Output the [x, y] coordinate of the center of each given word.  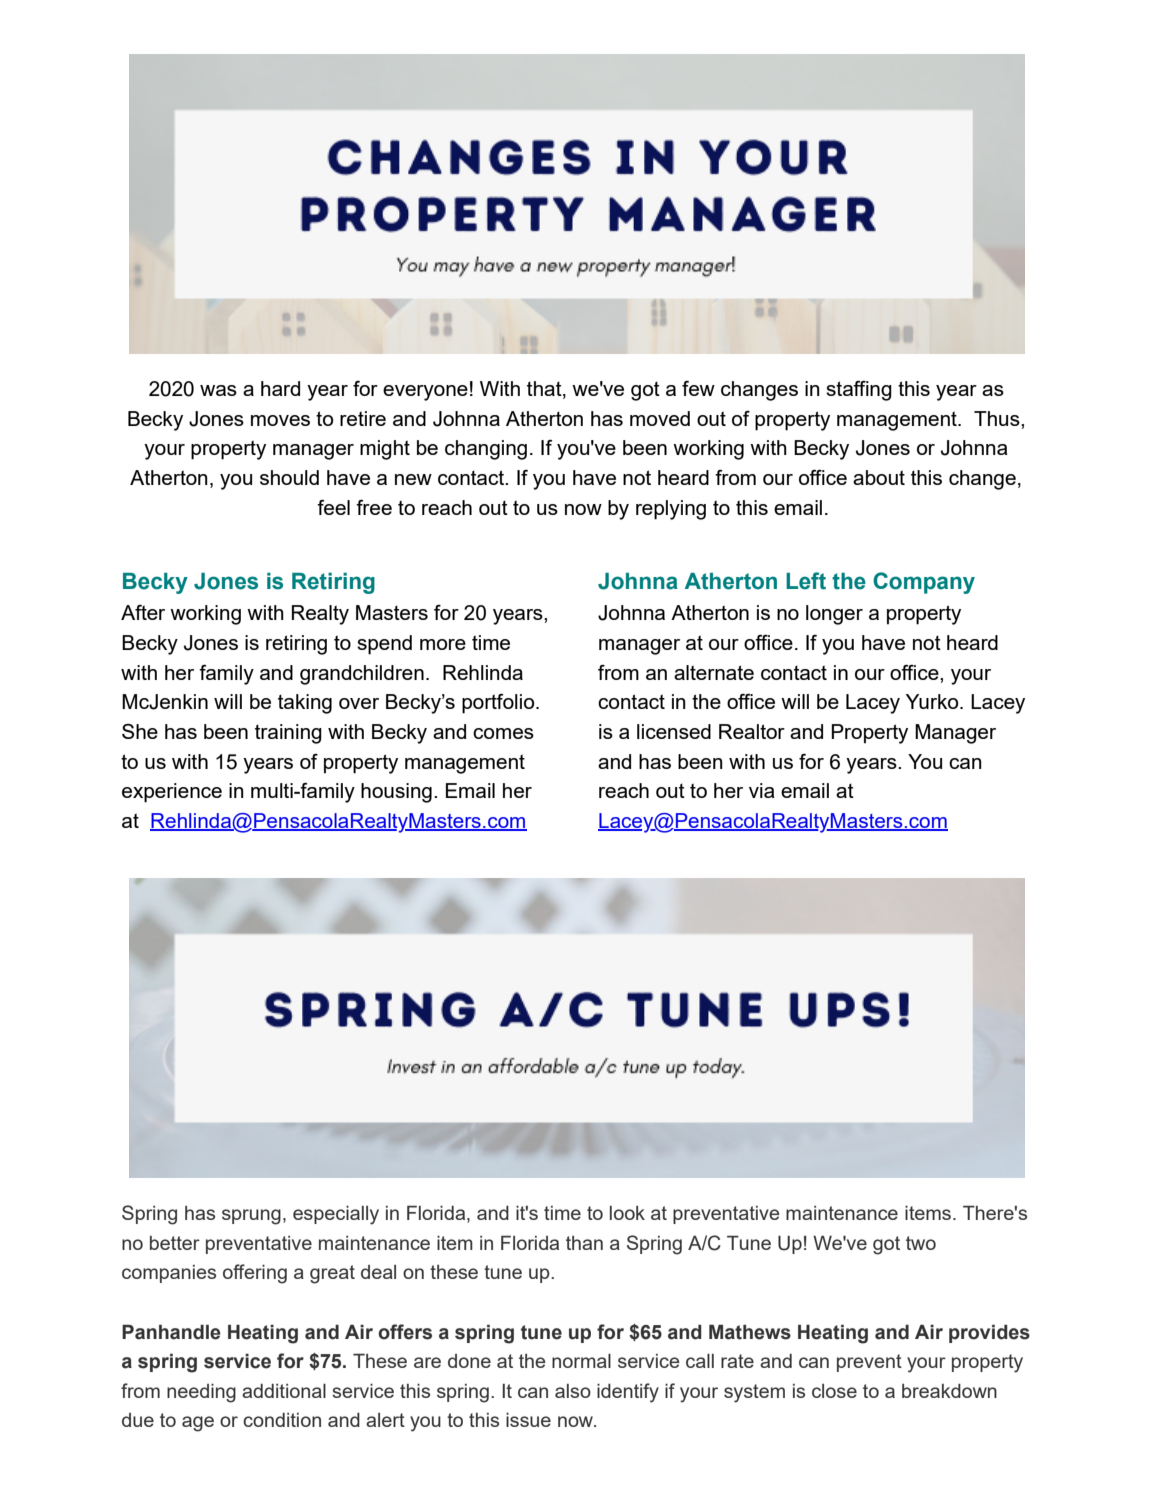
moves [280, 420]
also [573, 1391]
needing [201, 1393]
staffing [859, 391]
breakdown [949, 1391]
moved [660, 418]
